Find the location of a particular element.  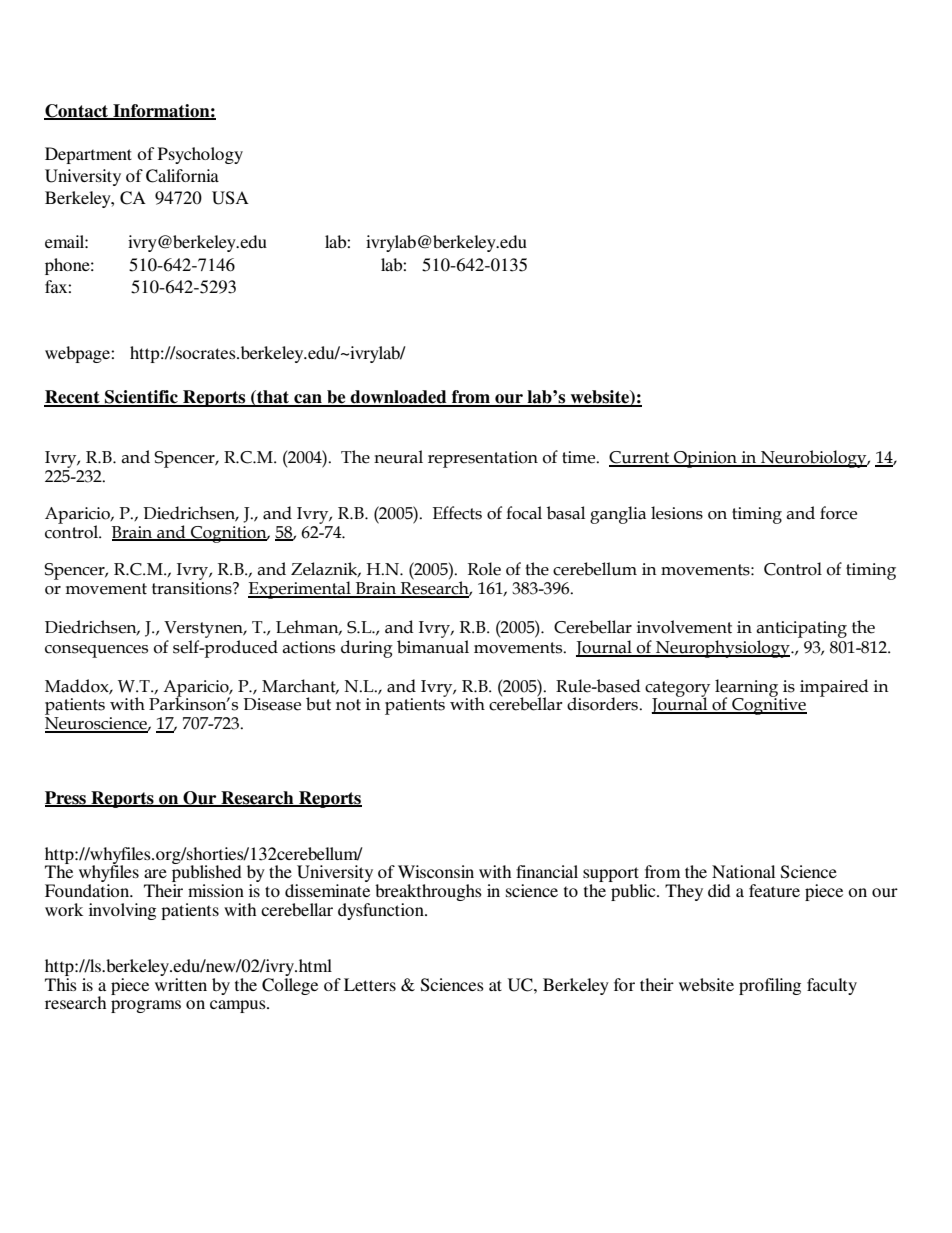

Letters is located at coordinates (370, 984).
